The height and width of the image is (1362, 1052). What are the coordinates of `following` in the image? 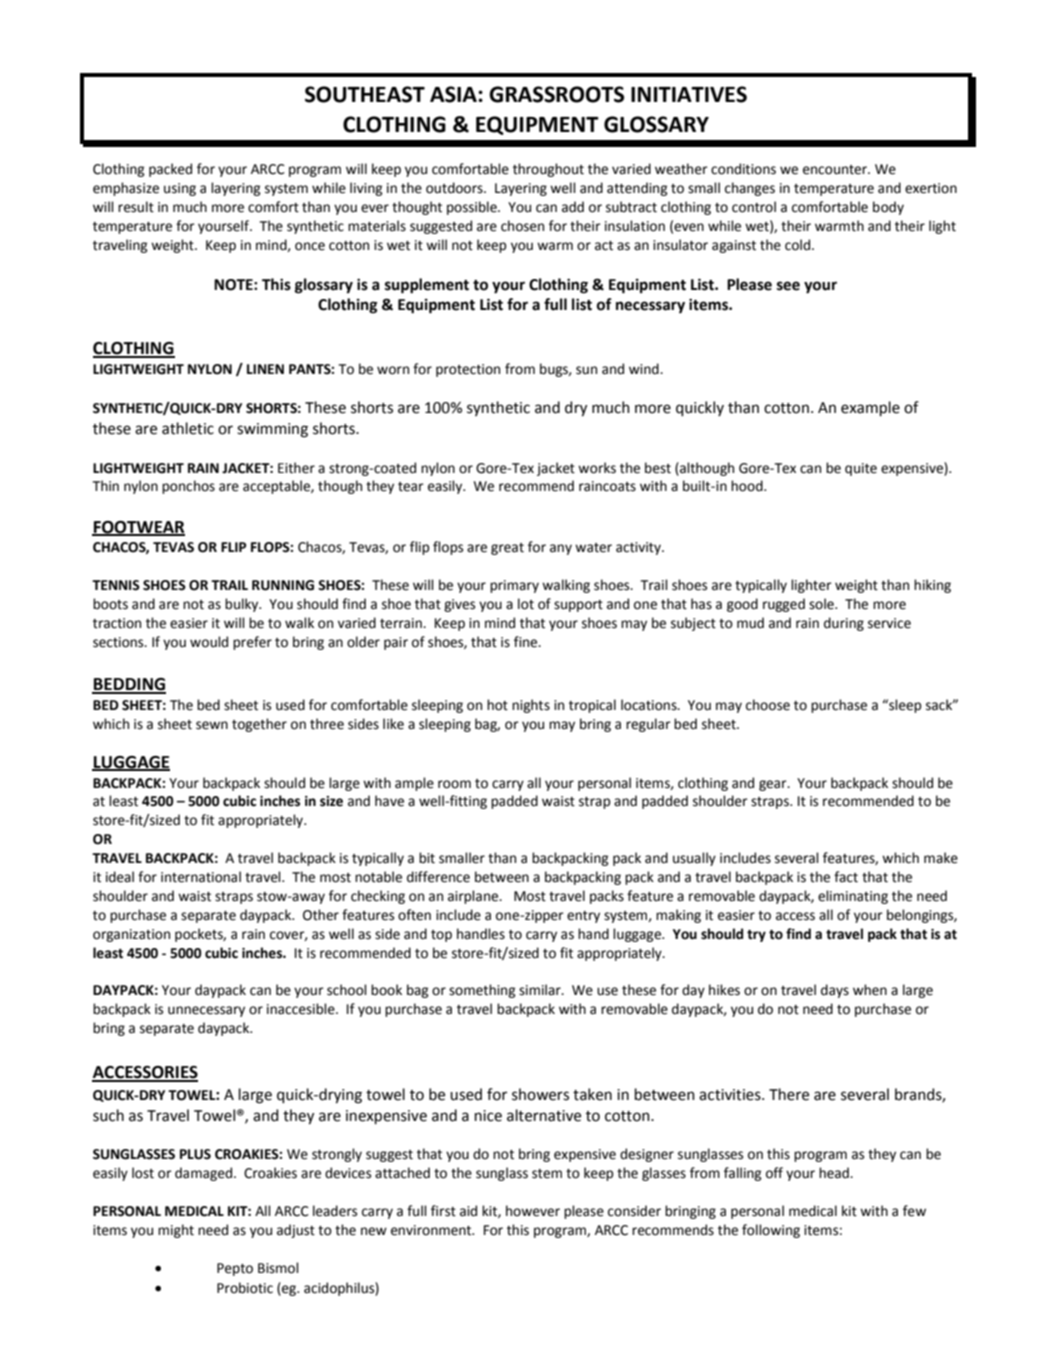 It's located at (771, 1231).
